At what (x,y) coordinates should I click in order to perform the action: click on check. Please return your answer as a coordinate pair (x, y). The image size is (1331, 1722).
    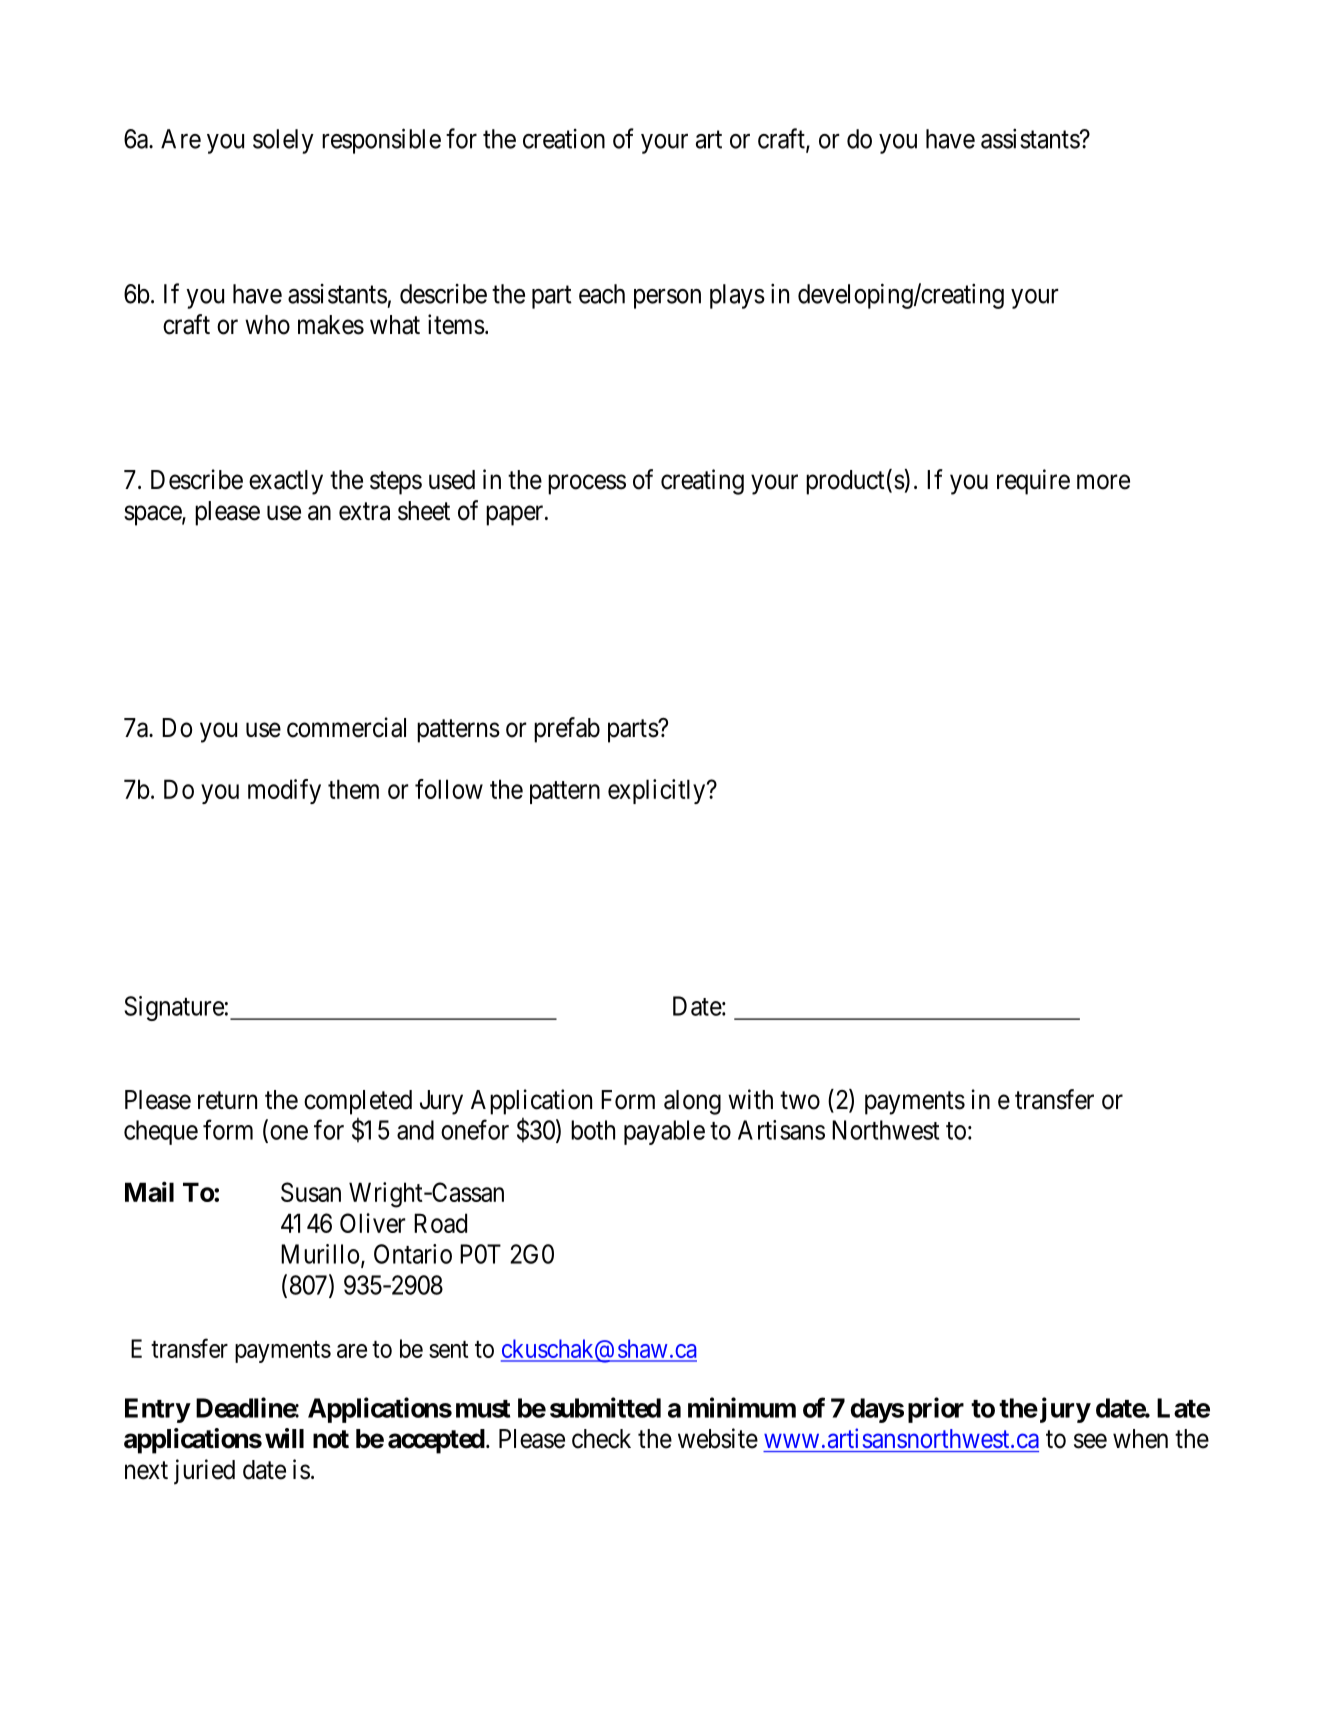
    Looking at the image, I should click on (601, 1439).
